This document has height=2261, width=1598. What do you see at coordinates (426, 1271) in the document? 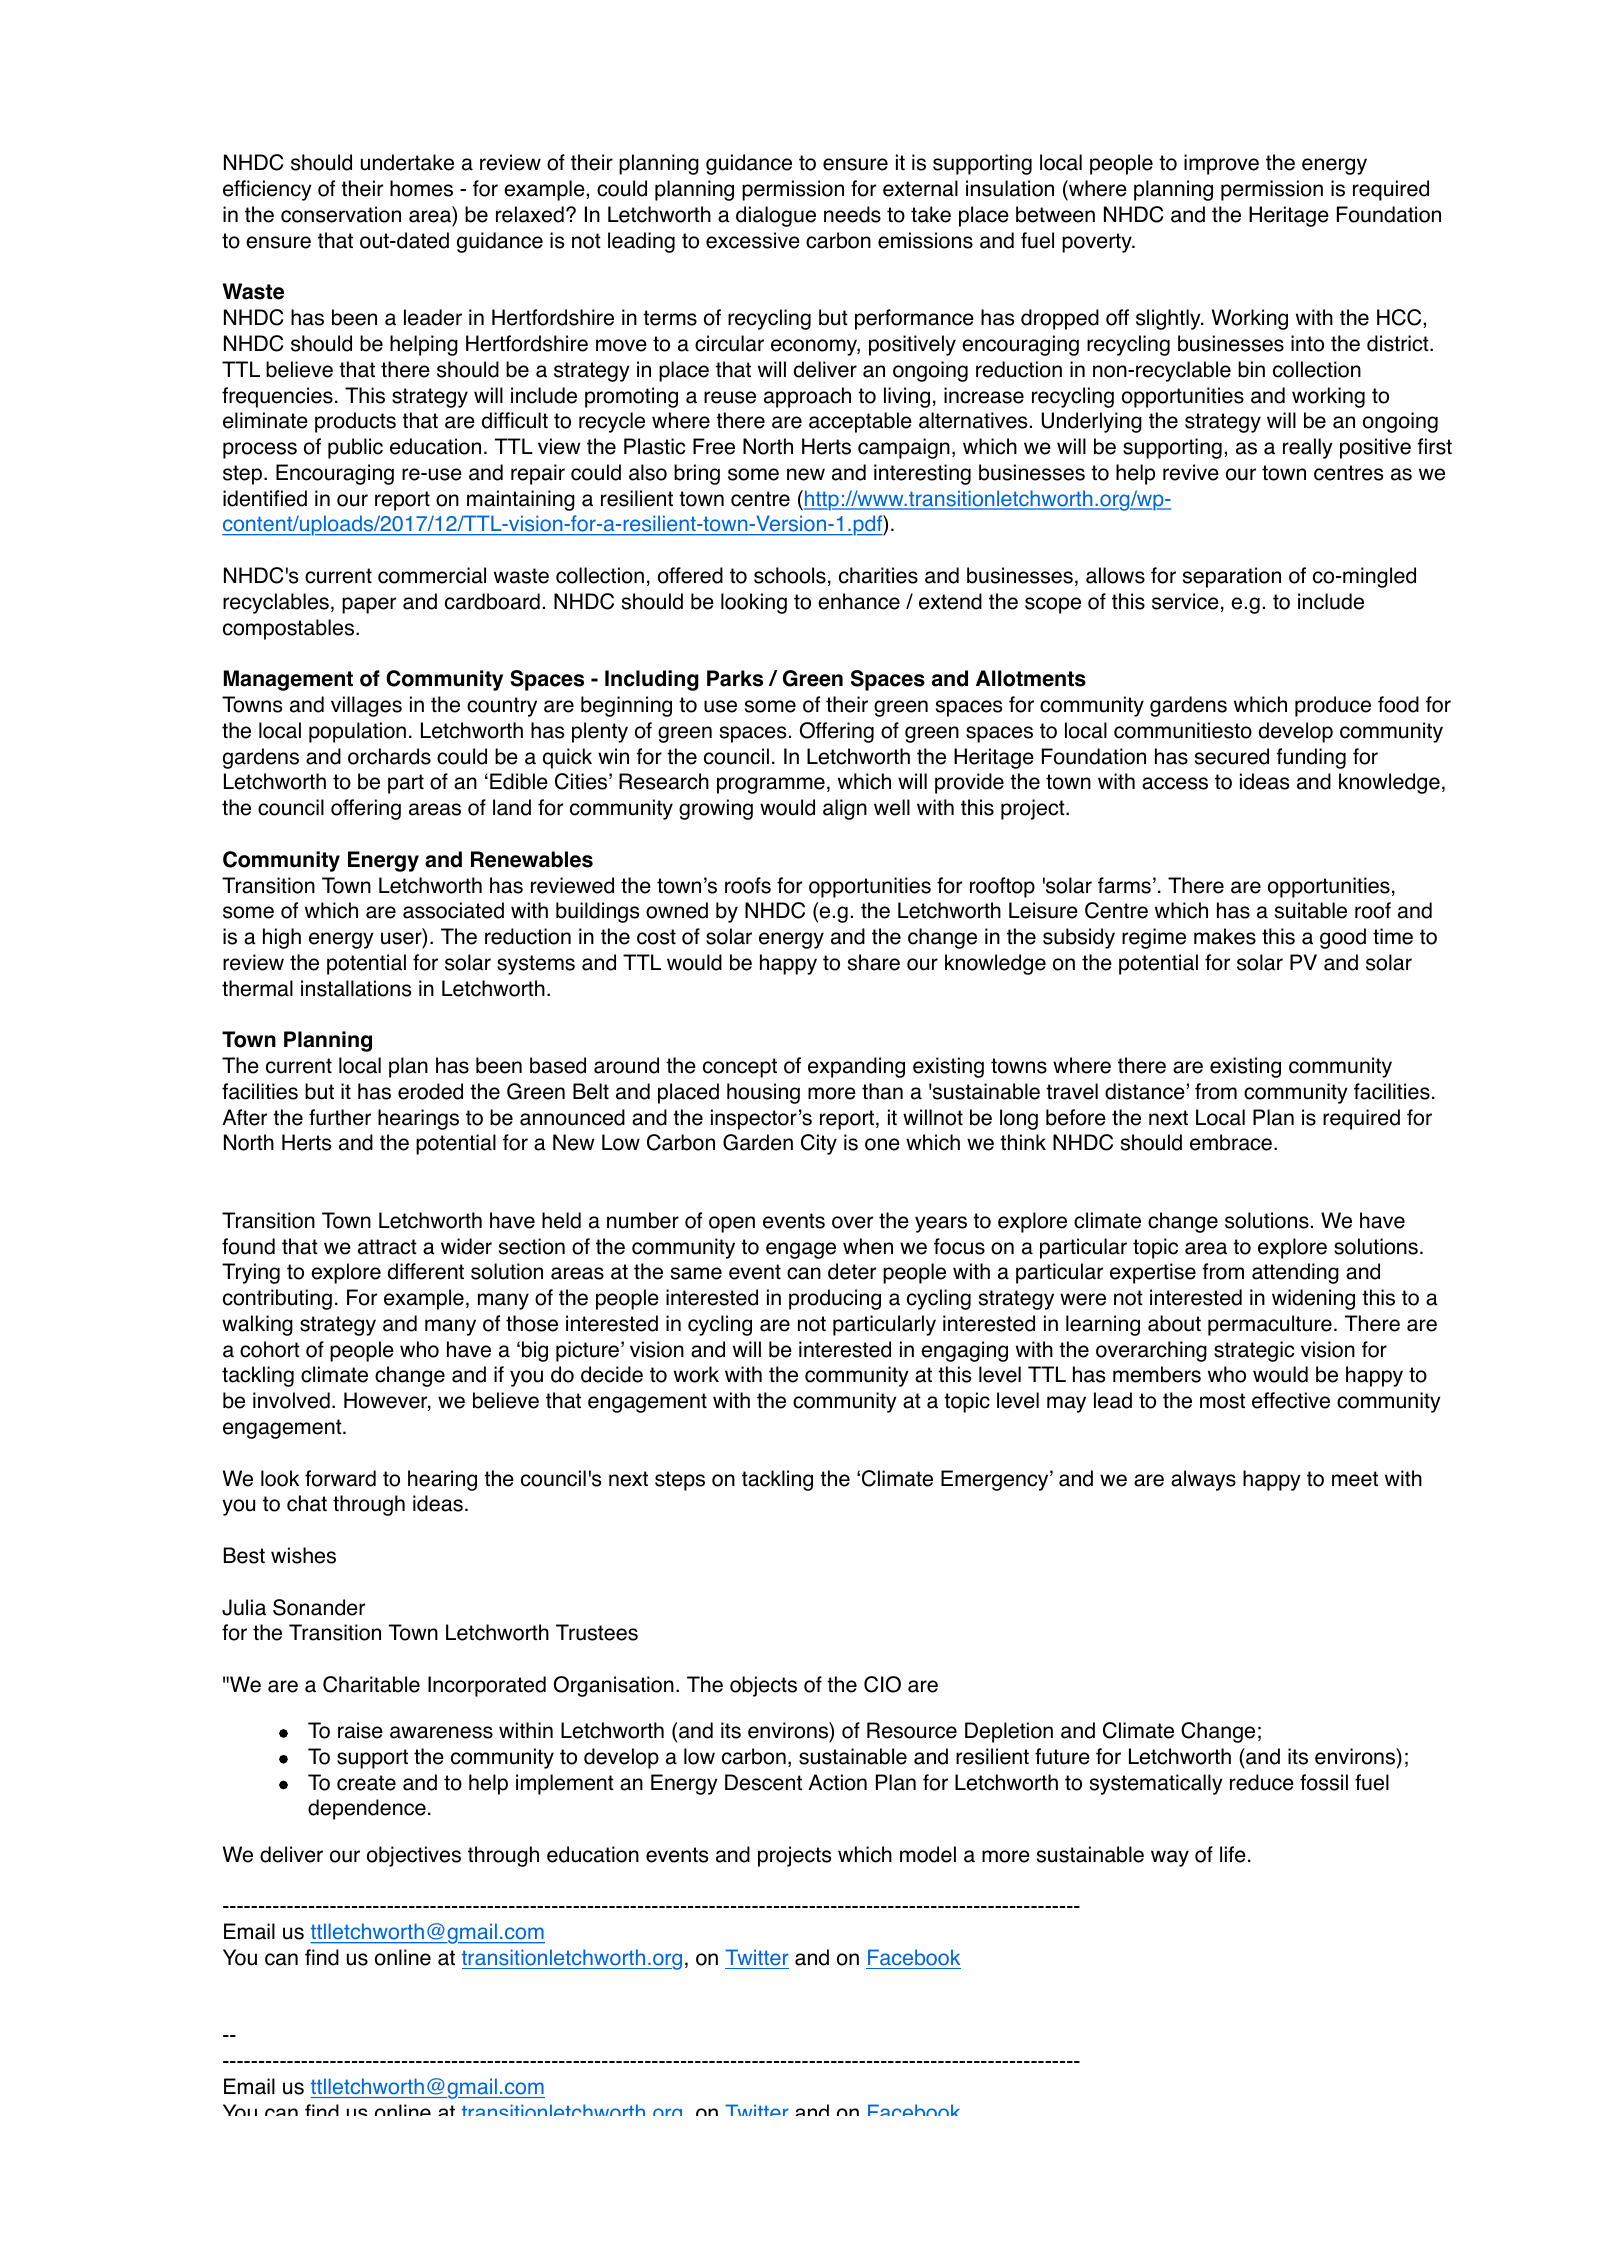
I see `different` at bounding box center [426, 1271].
